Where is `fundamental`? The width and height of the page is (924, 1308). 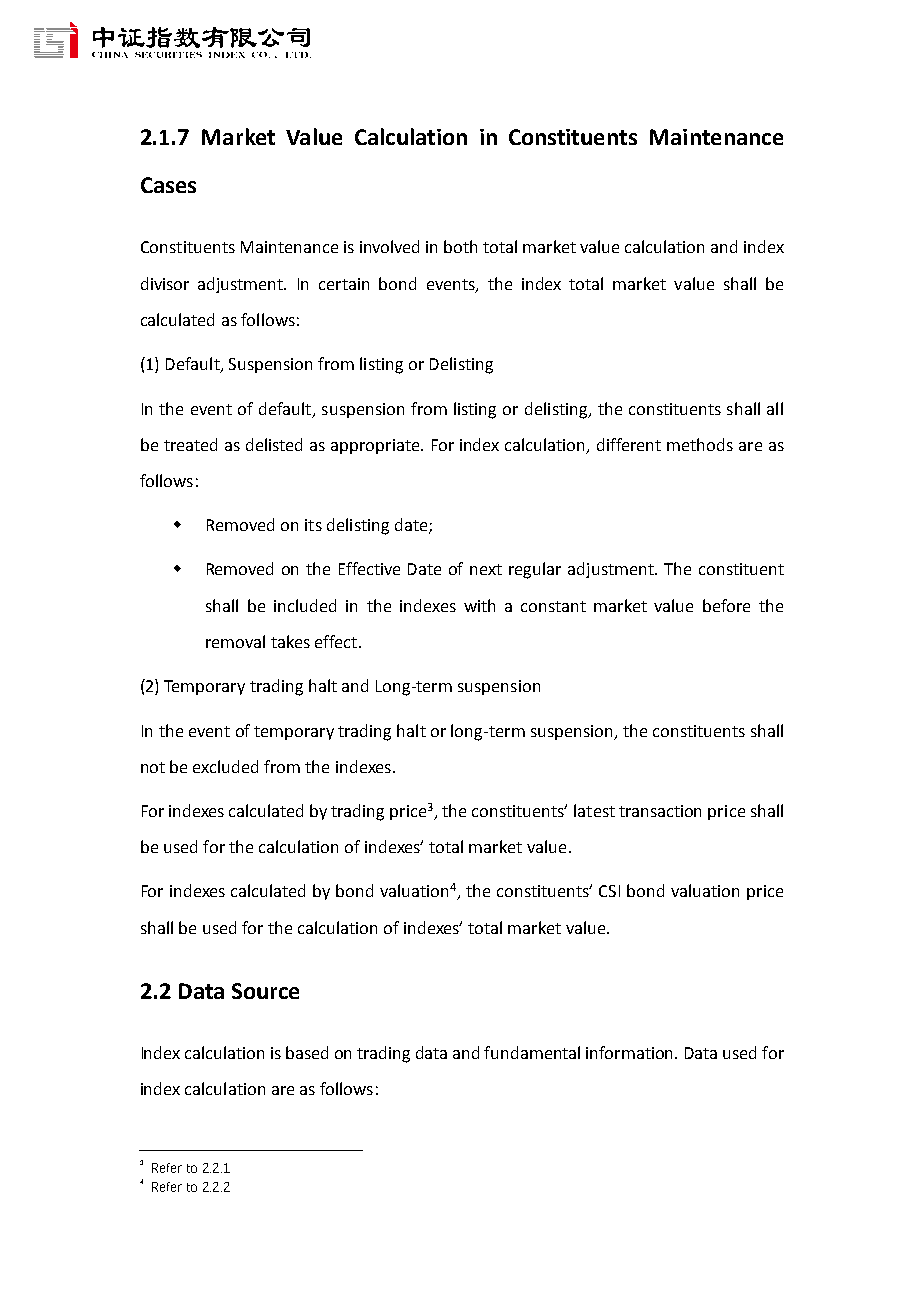
fundamental is located at coordinates (532, 1052).
